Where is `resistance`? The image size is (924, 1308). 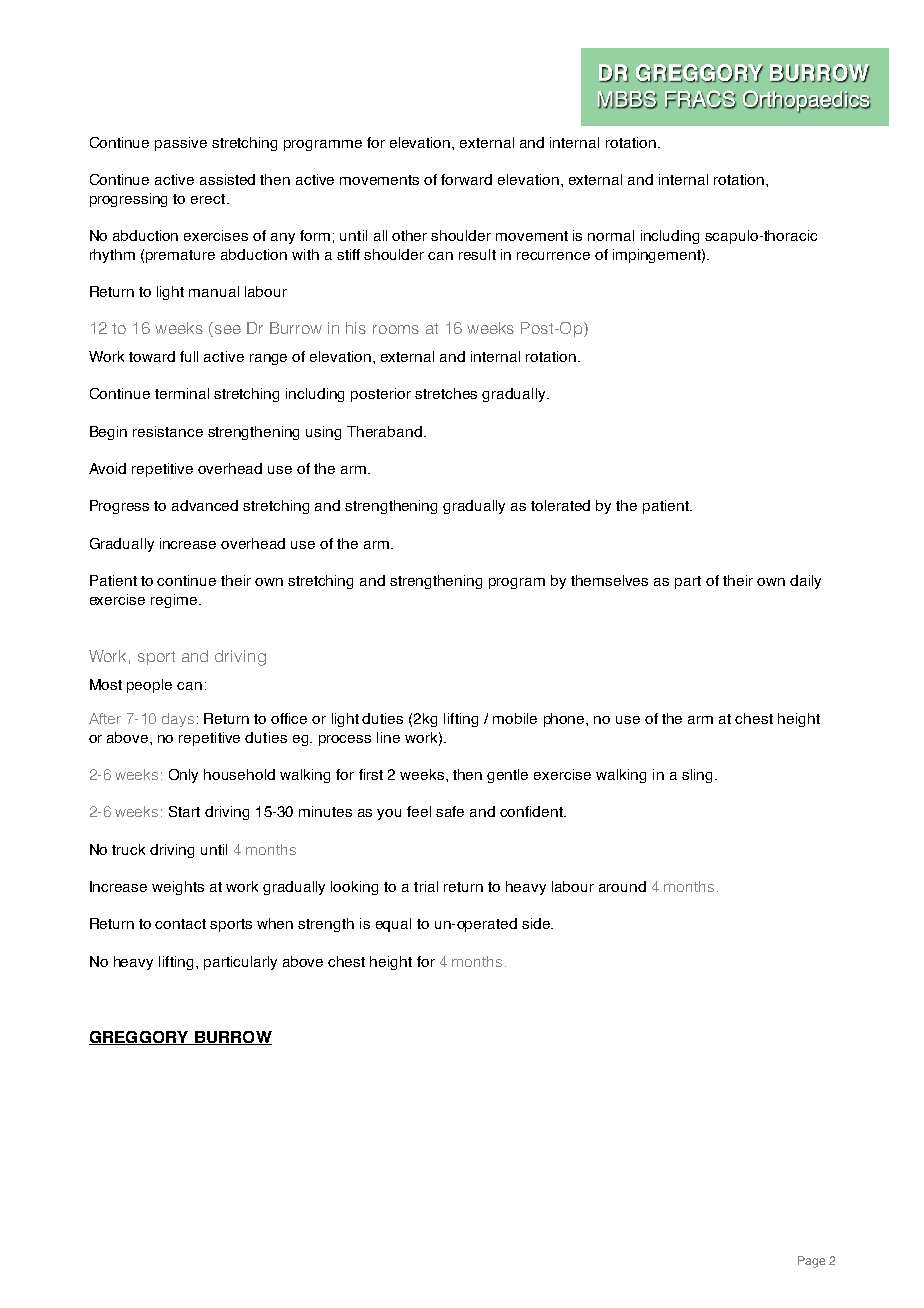
resistance is located at coordinates (168, 431).
